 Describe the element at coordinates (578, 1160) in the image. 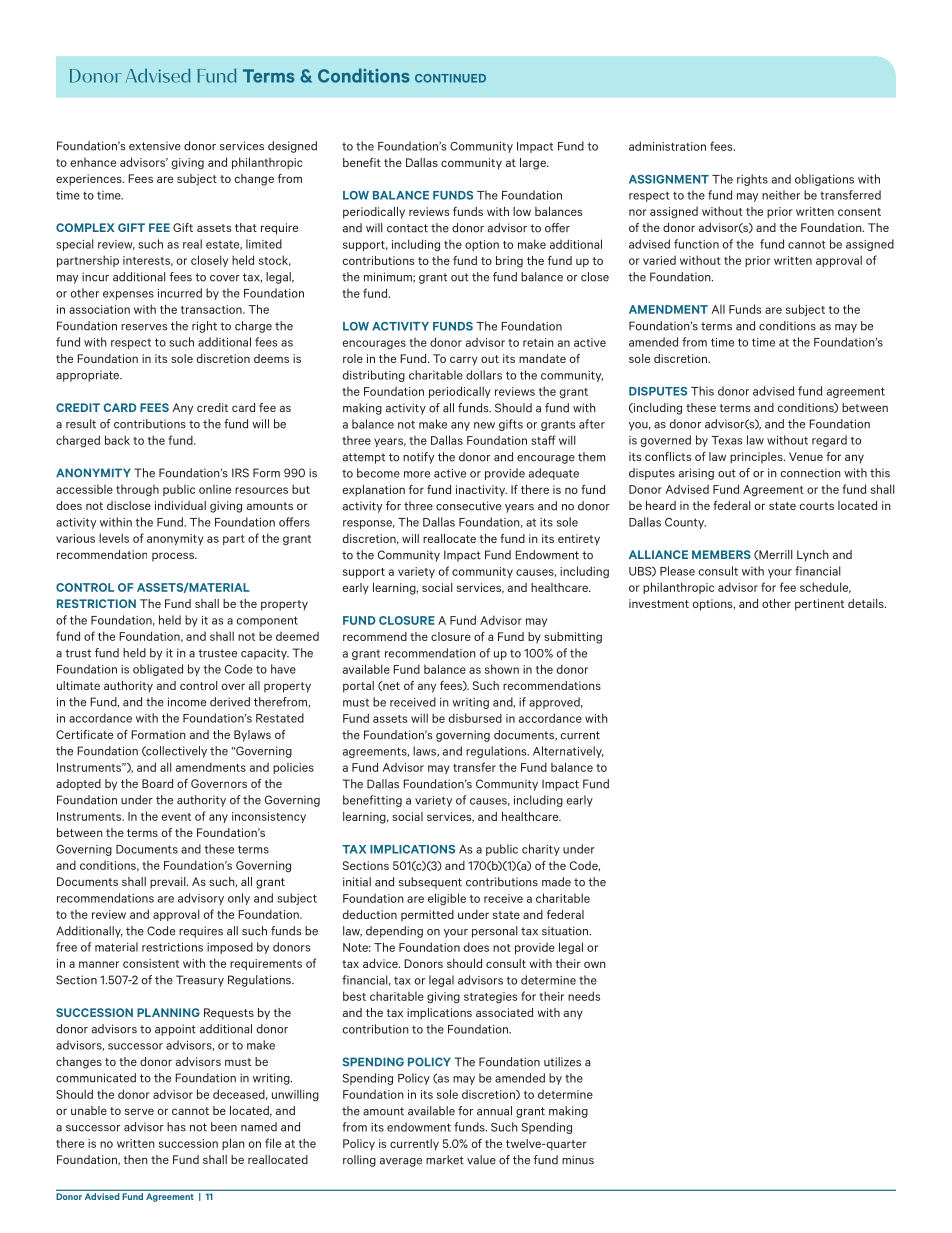

I see `minus` at that location.
